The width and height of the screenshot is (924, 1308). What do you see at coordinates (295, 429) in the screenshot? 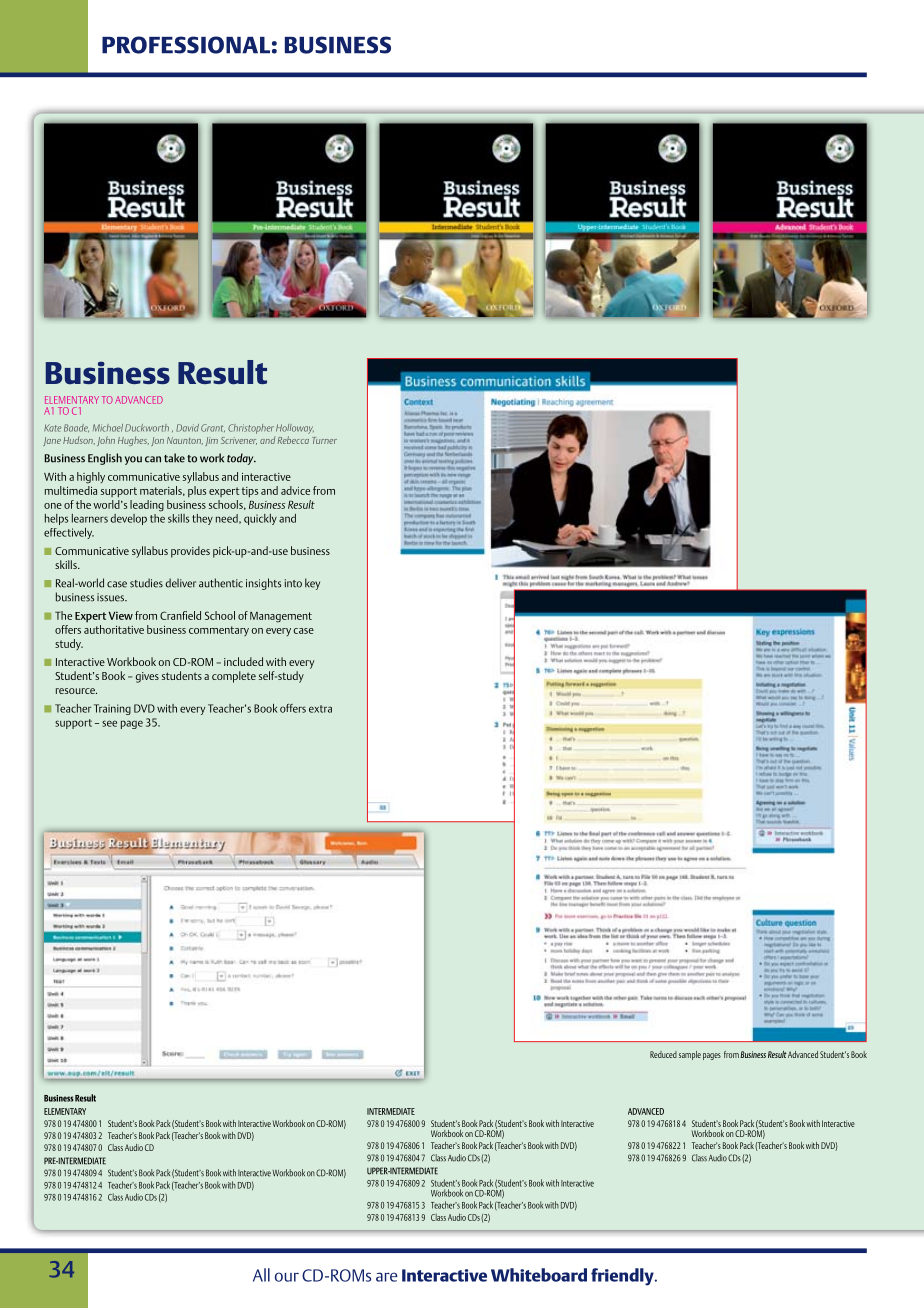
I see `Holloway` at bounding box center [295, 429].
